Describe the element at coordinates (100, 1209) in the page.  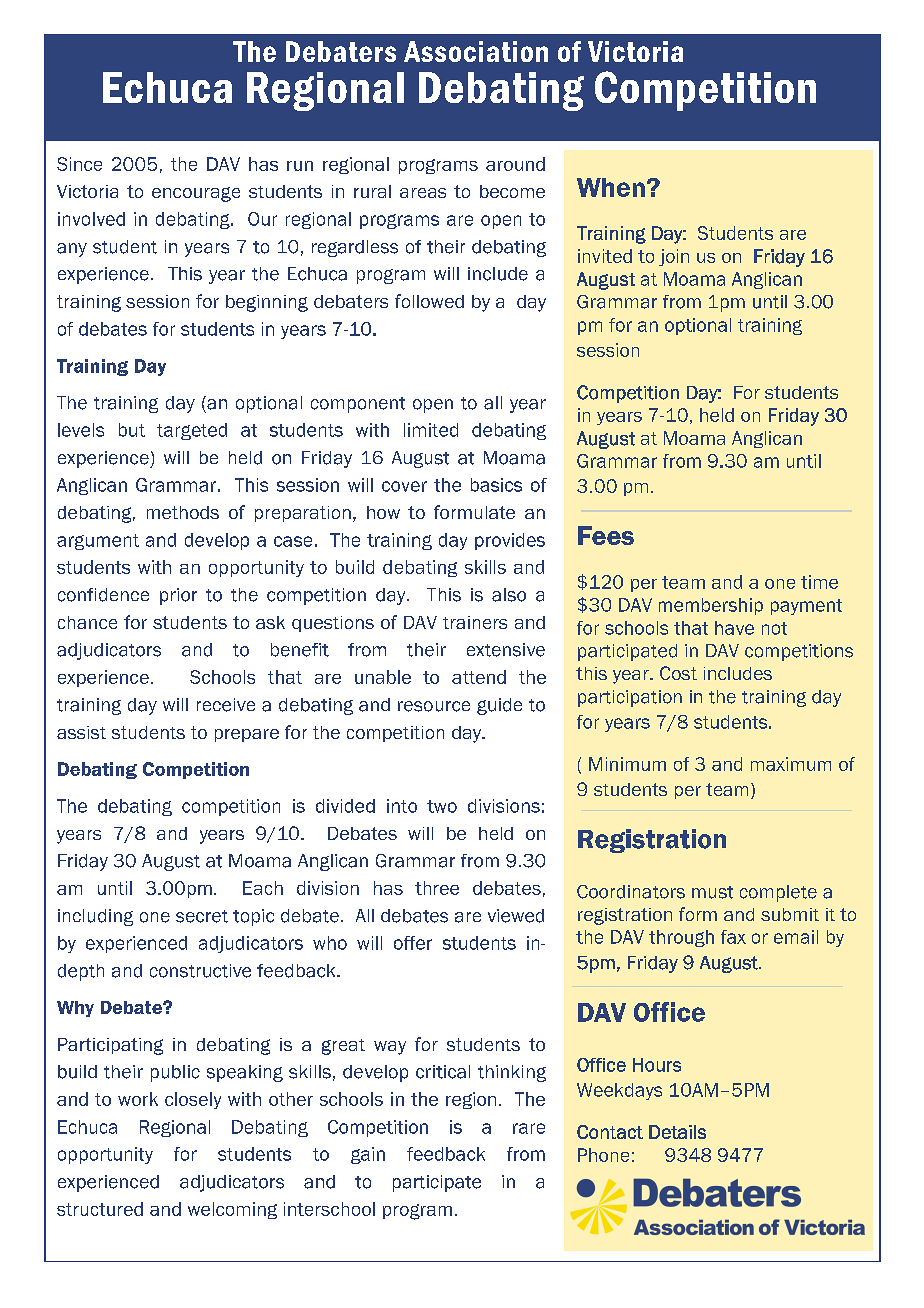
I see `structured` at that location.
